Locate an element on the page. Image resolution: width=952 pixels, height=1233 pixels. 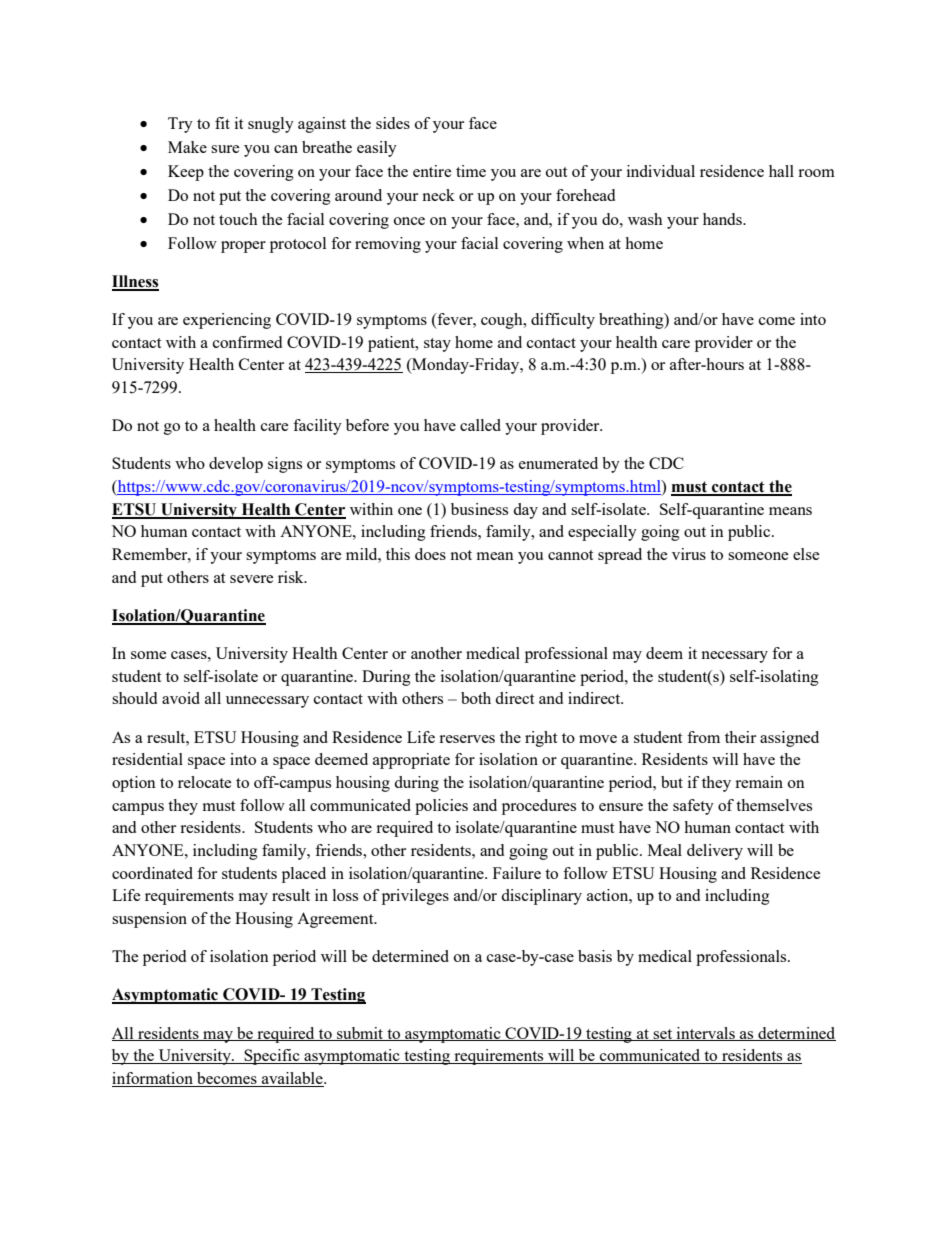
severe is located at coordinates (251, 579).
